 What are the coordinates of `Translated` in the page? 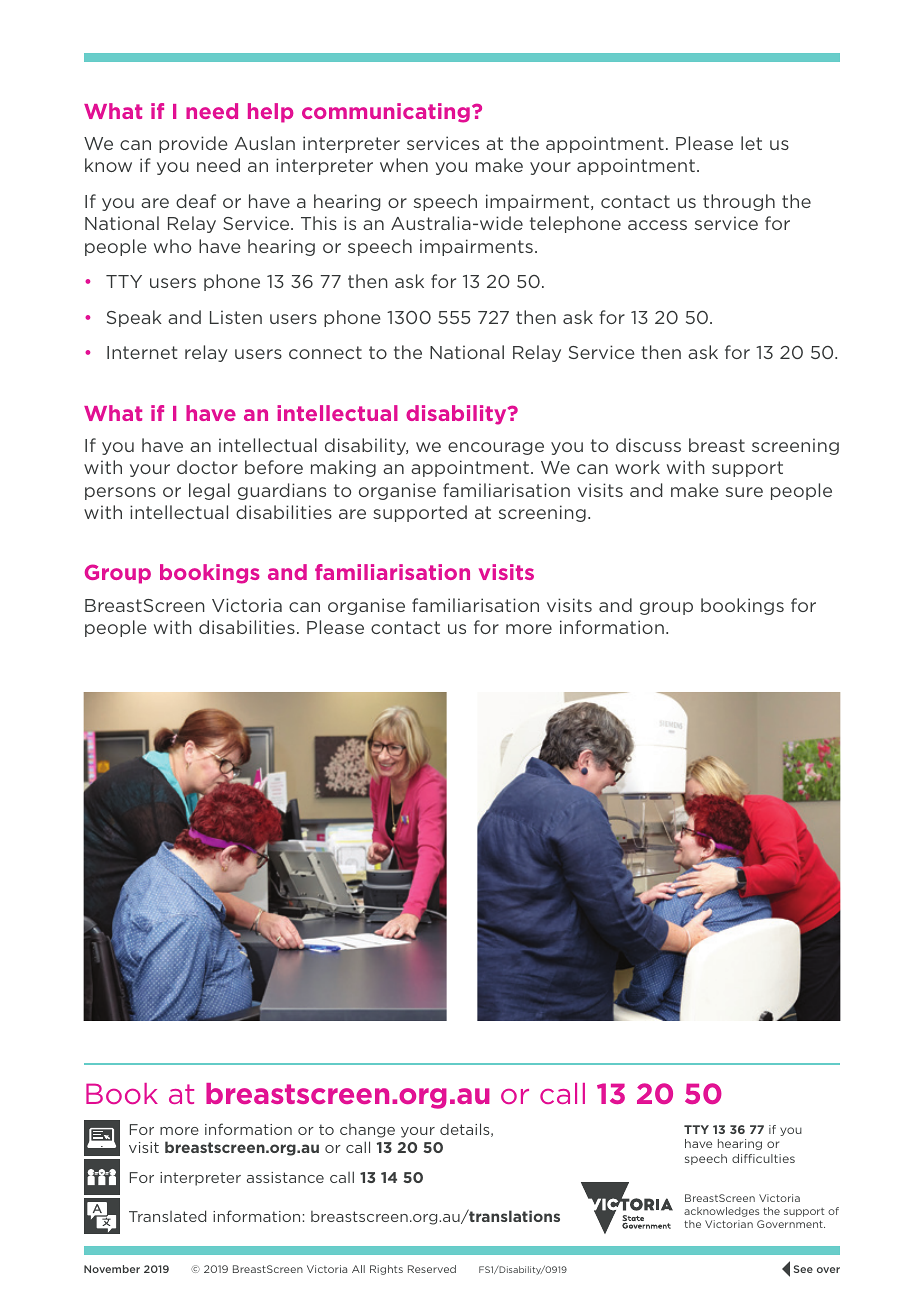 It's located at (167, 1216).
